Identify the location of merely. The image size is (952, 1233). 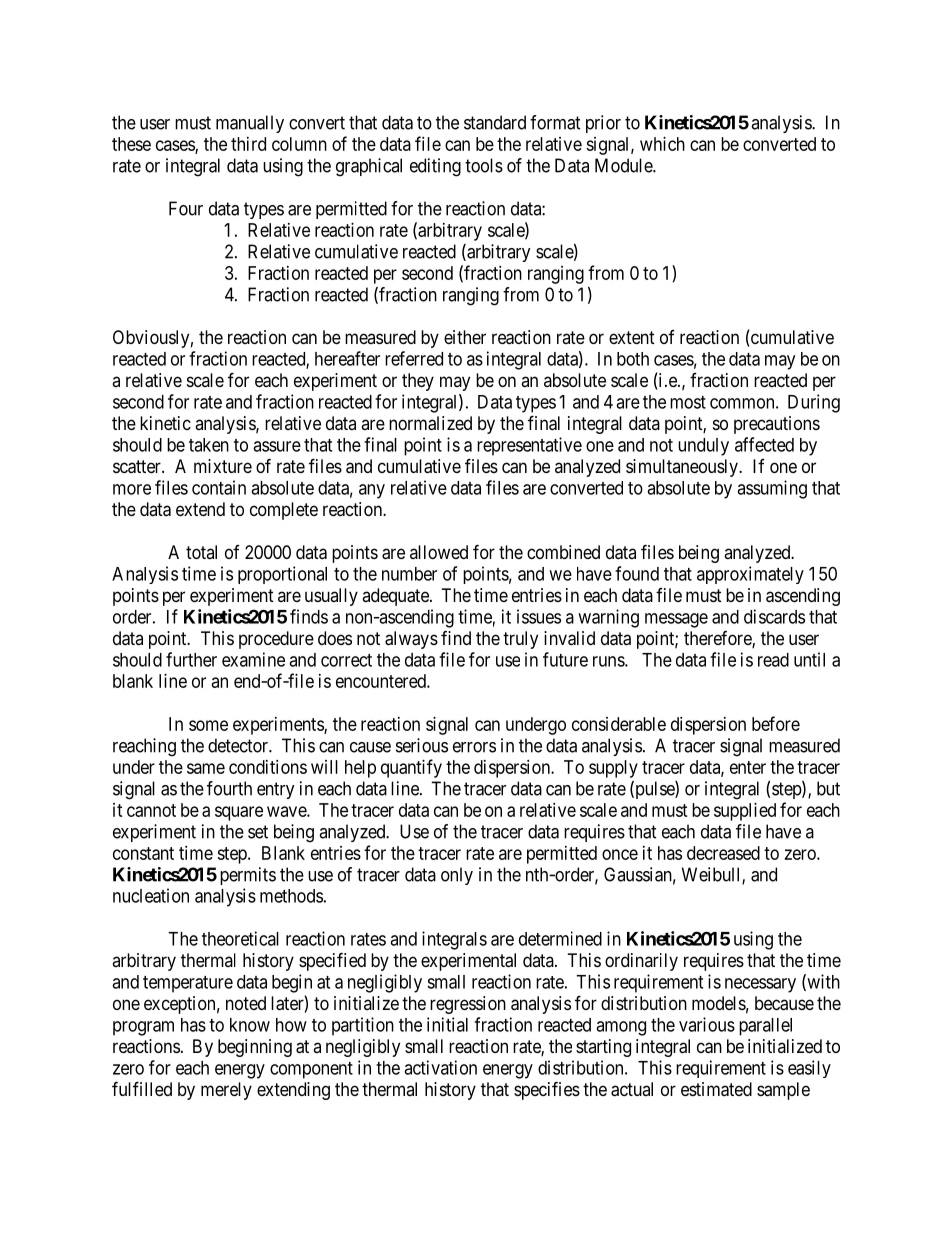
(226, 1091).
